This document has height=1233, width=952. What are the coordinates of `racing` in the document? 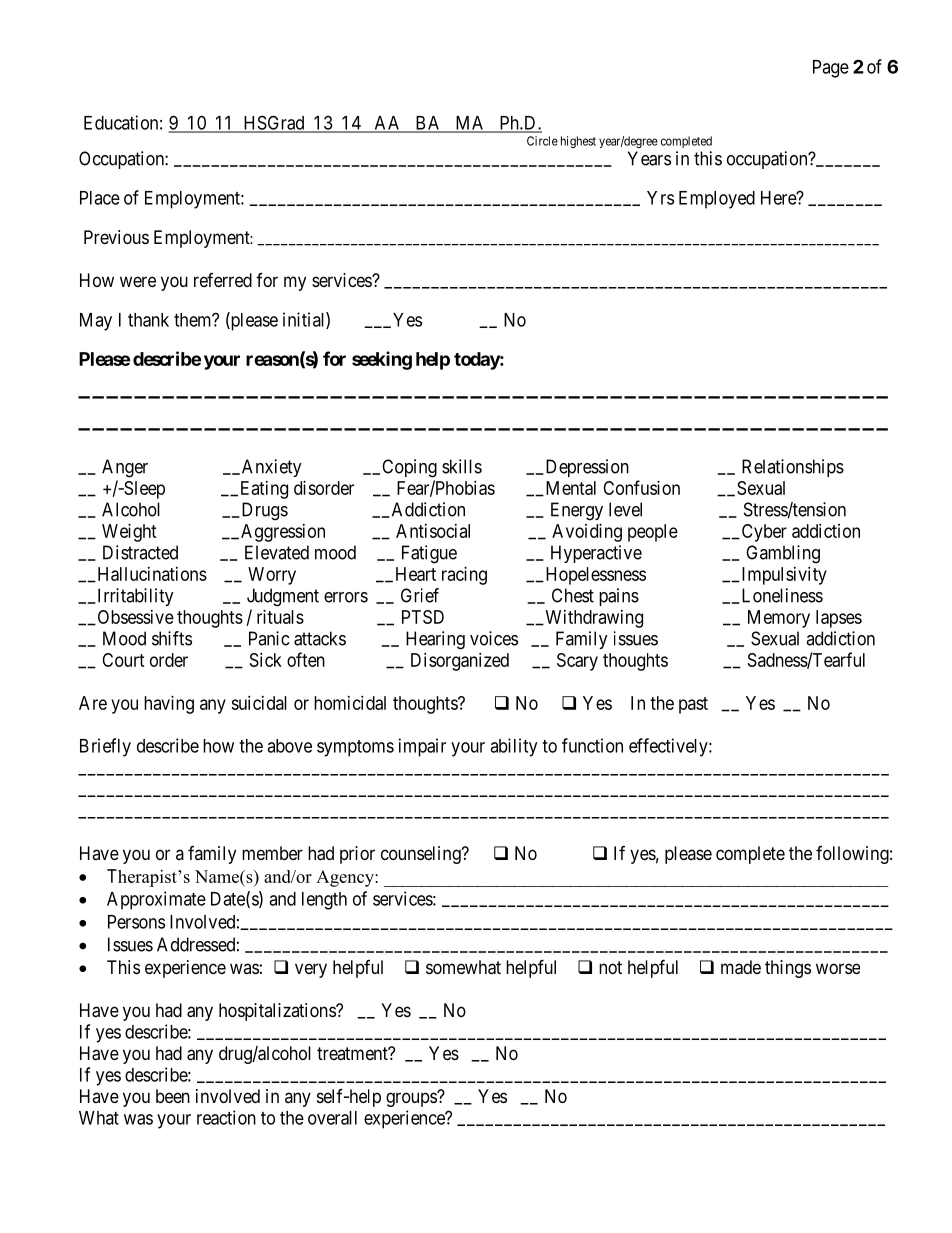 It's located at (464, 576).
